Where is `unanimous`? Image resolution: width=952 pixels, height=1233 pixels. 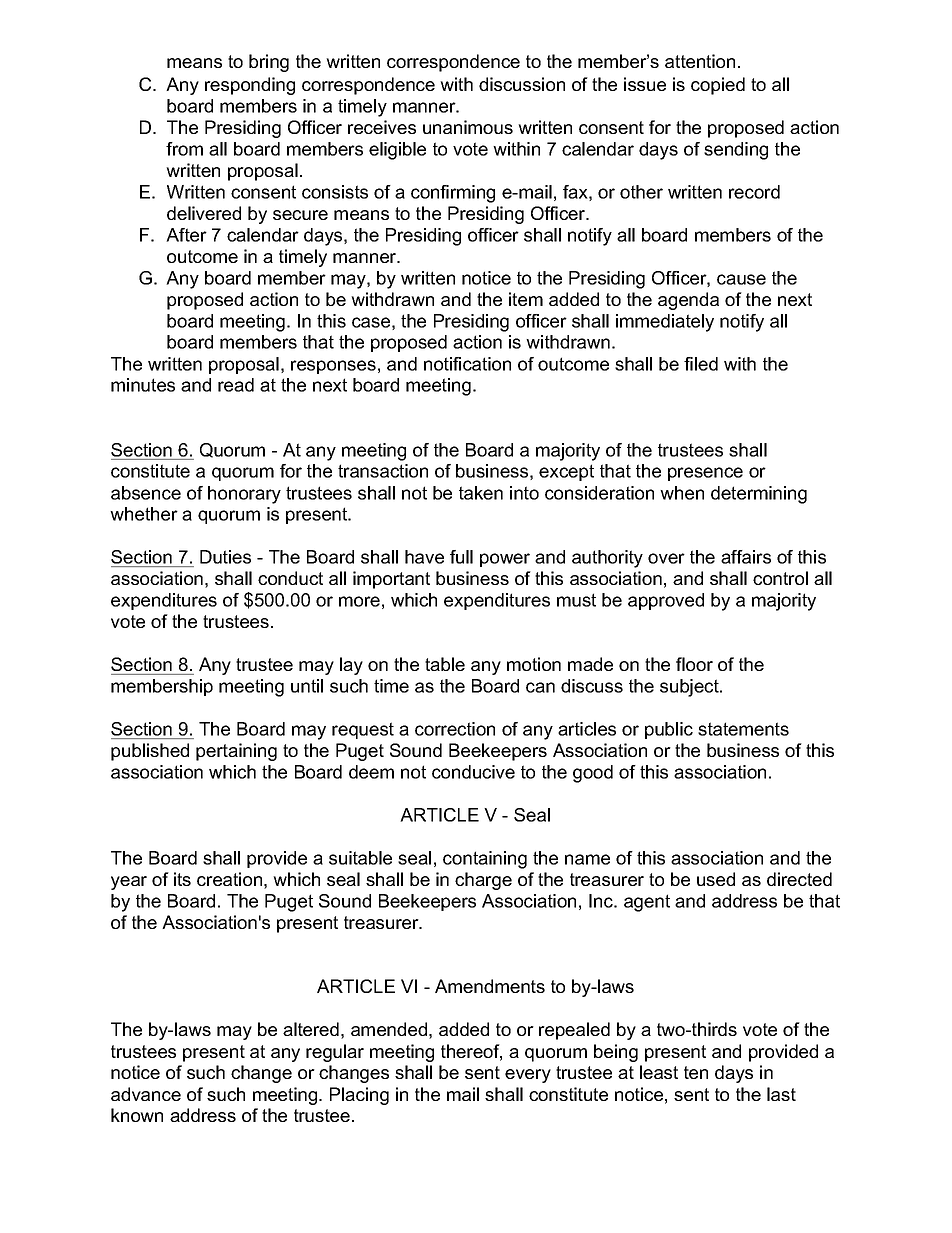
unanimous is located at coordinates (468, 127).
